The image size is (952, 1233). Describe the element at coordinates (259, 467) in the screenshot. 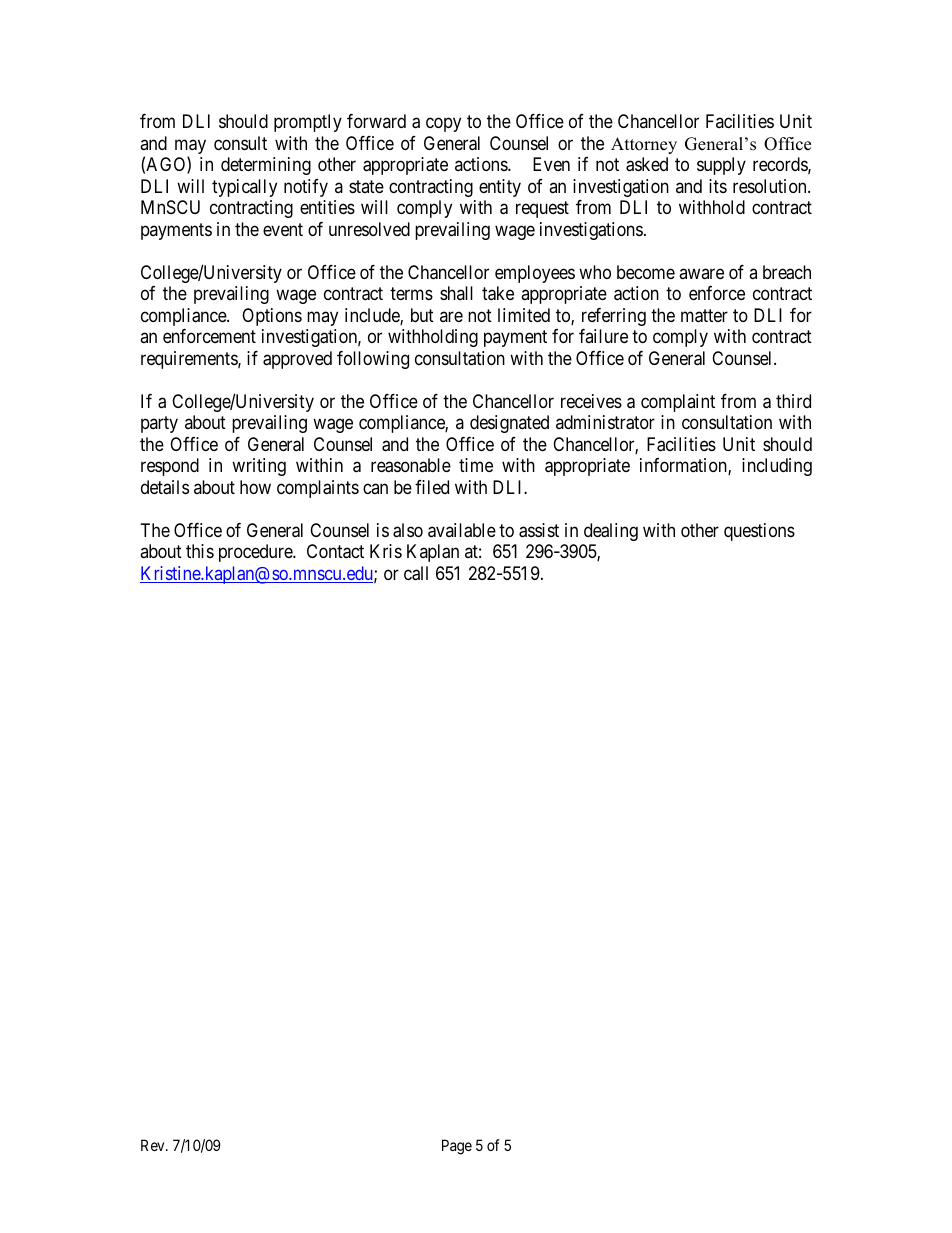

I see `writing` at that location.
